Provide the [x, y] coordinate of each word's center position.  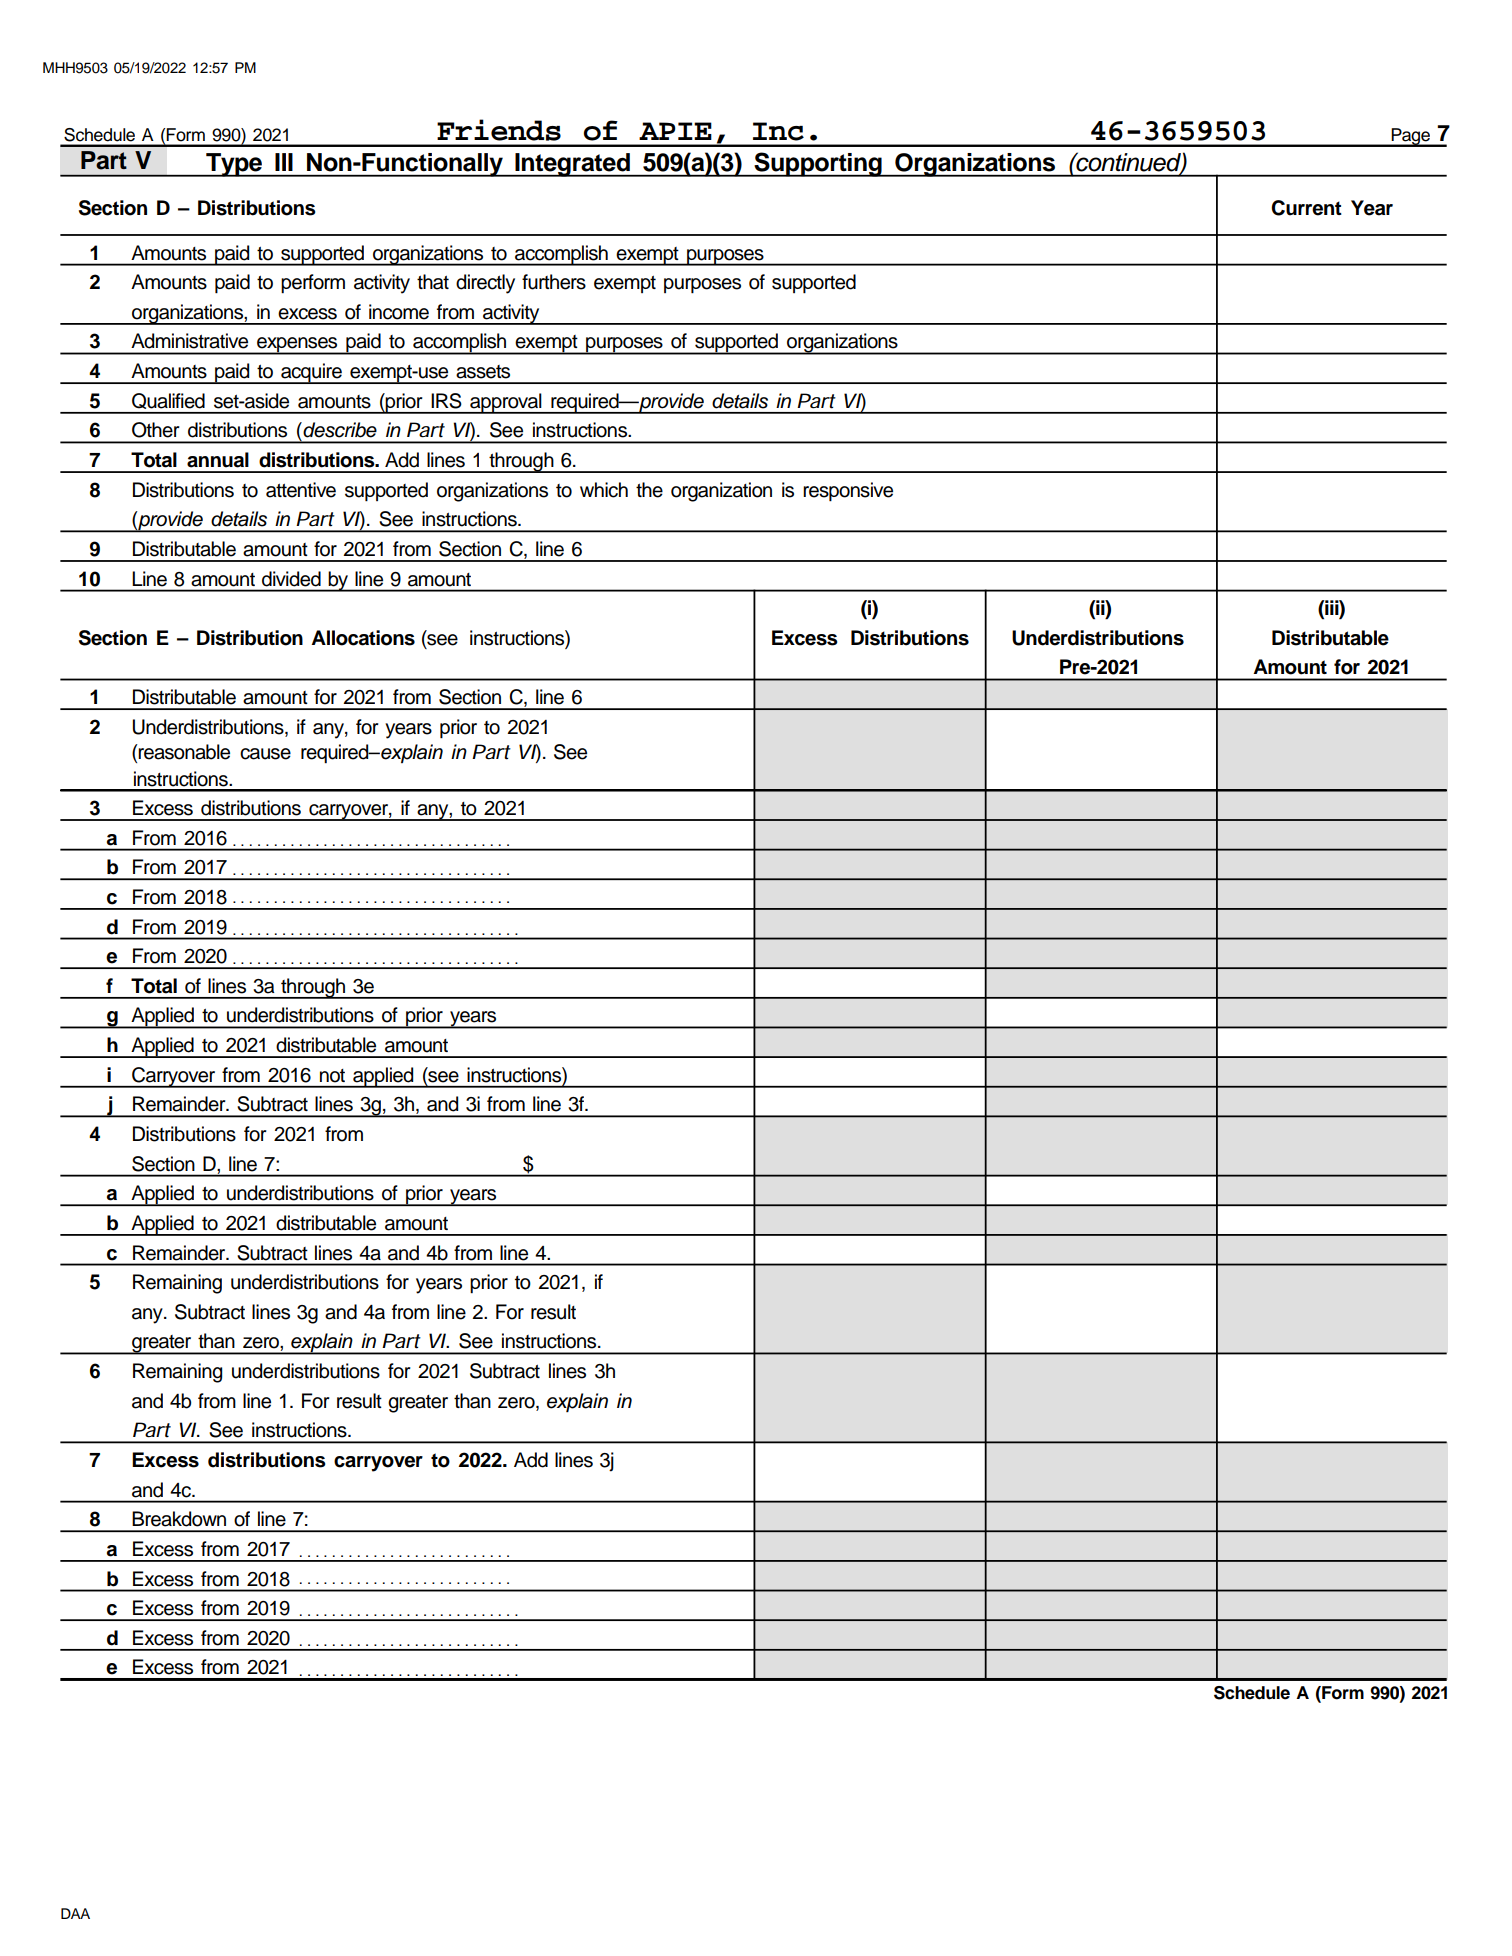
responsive [848, 491]
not [332, 1076]
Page [1410, 137]
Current [1306, 208]
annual [218, 460]
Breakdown [179, 1519]
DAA [75, 1913]
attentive [301, 490]
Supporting [818, 164]
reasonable [183, 752]
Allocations [363, 638]
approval [506, 403]
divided [291, 579]
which [604, 490]
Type [234, 165]
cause [265, 754]
